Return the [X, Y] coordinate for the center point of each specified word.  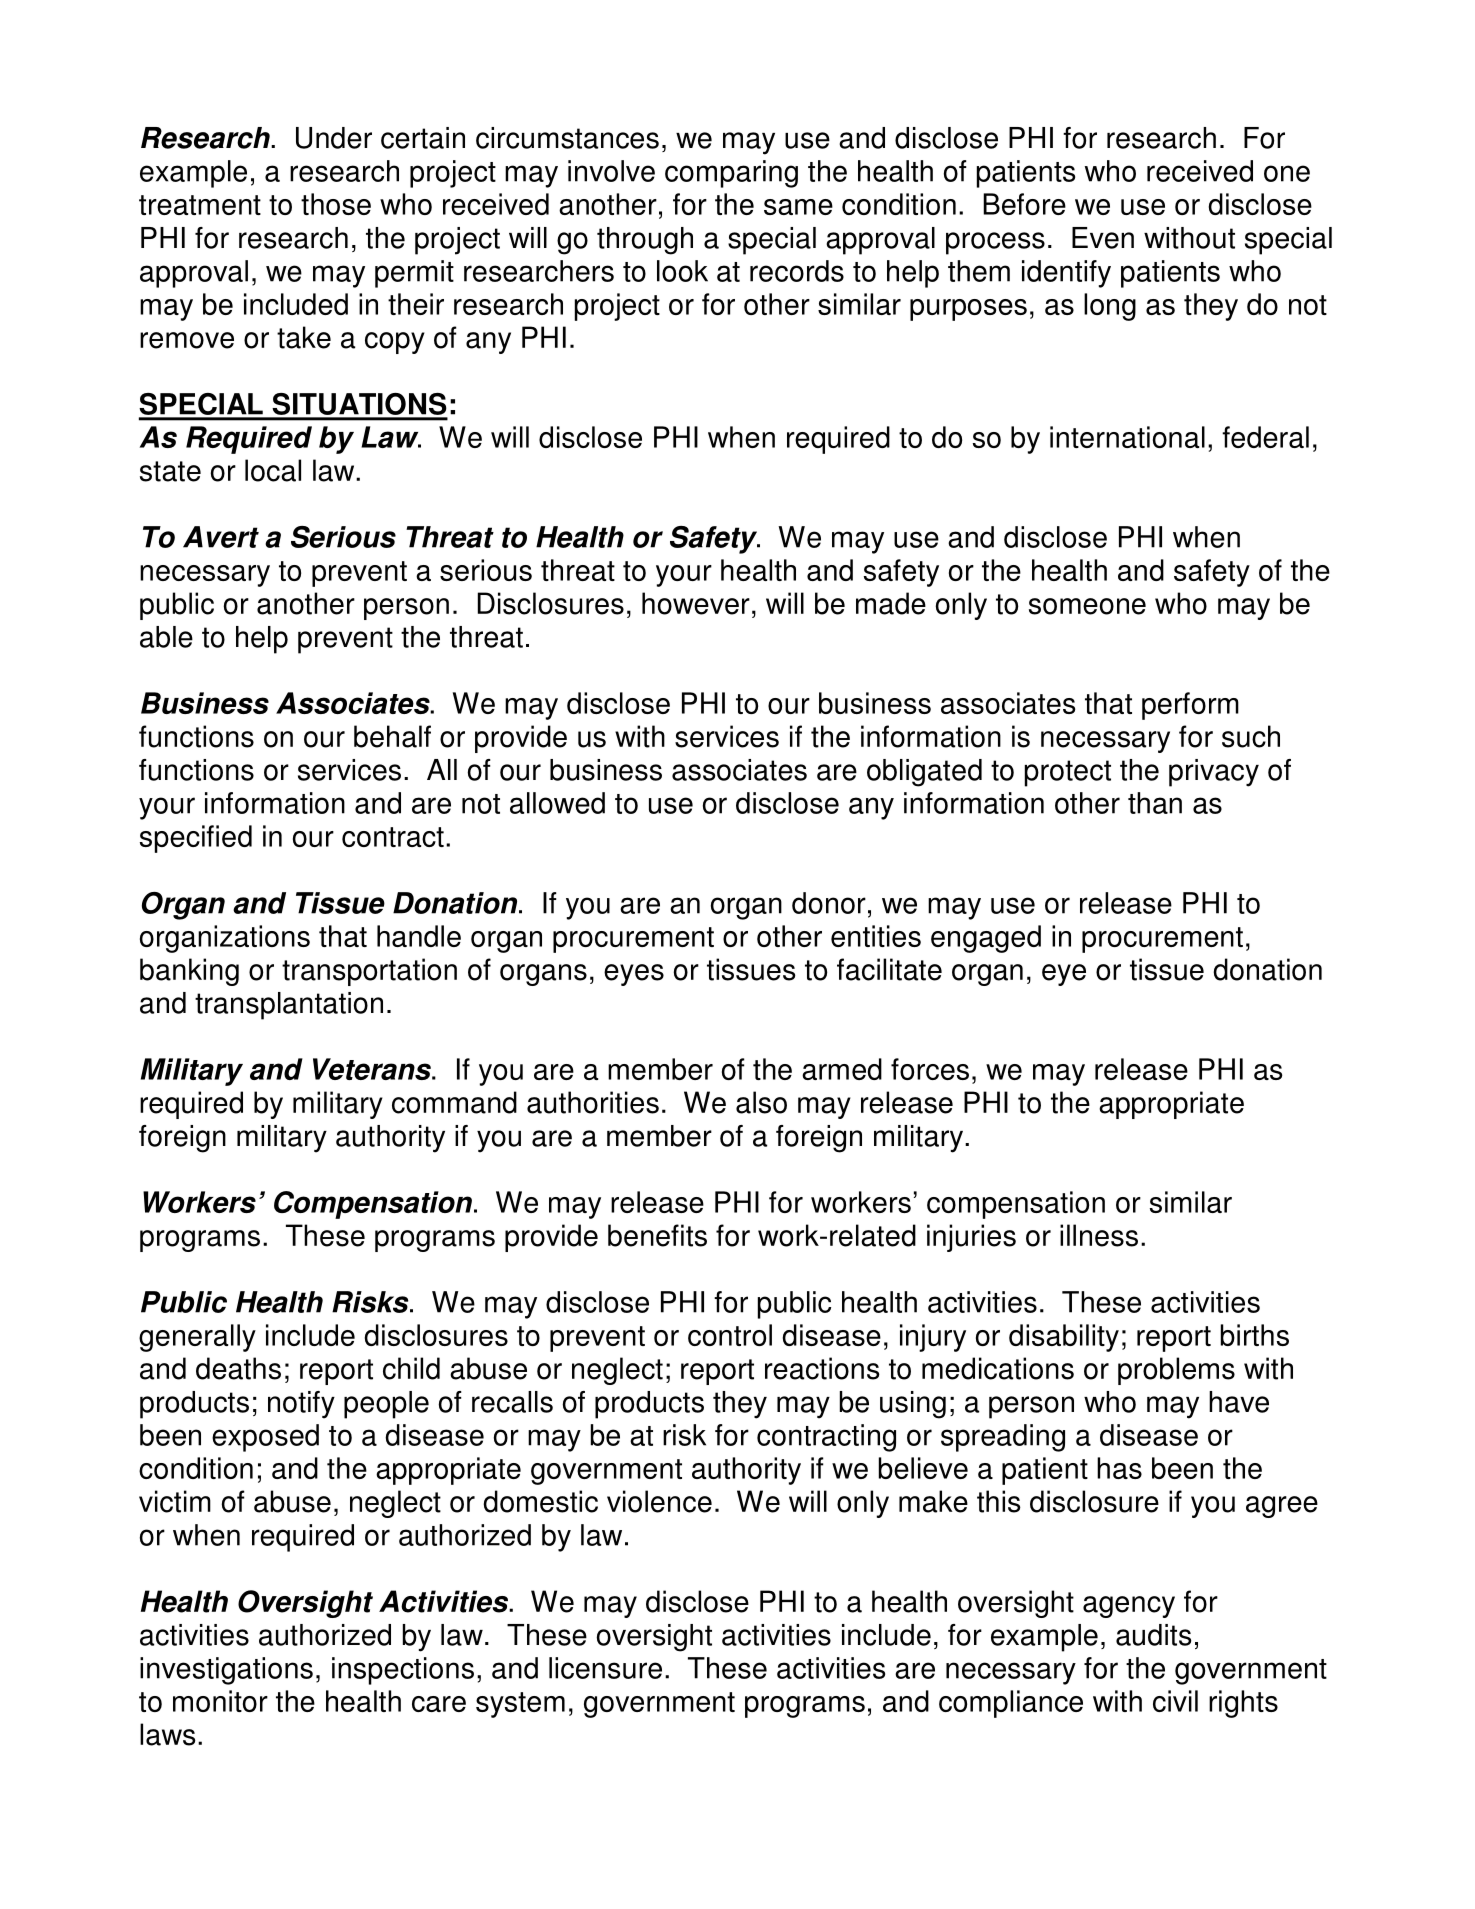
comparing [731, 174]
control [730, 1335]
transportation [369, 972]
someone [1087, 606]
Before [1024, 204]
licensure [605, 1668]
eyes [634, 975]
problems [1176, 1371]
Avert [221, 537]
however [696, 603]
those [336, 204]
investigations [226, 1671]
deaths [238, 1368]
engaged [986, 939]
